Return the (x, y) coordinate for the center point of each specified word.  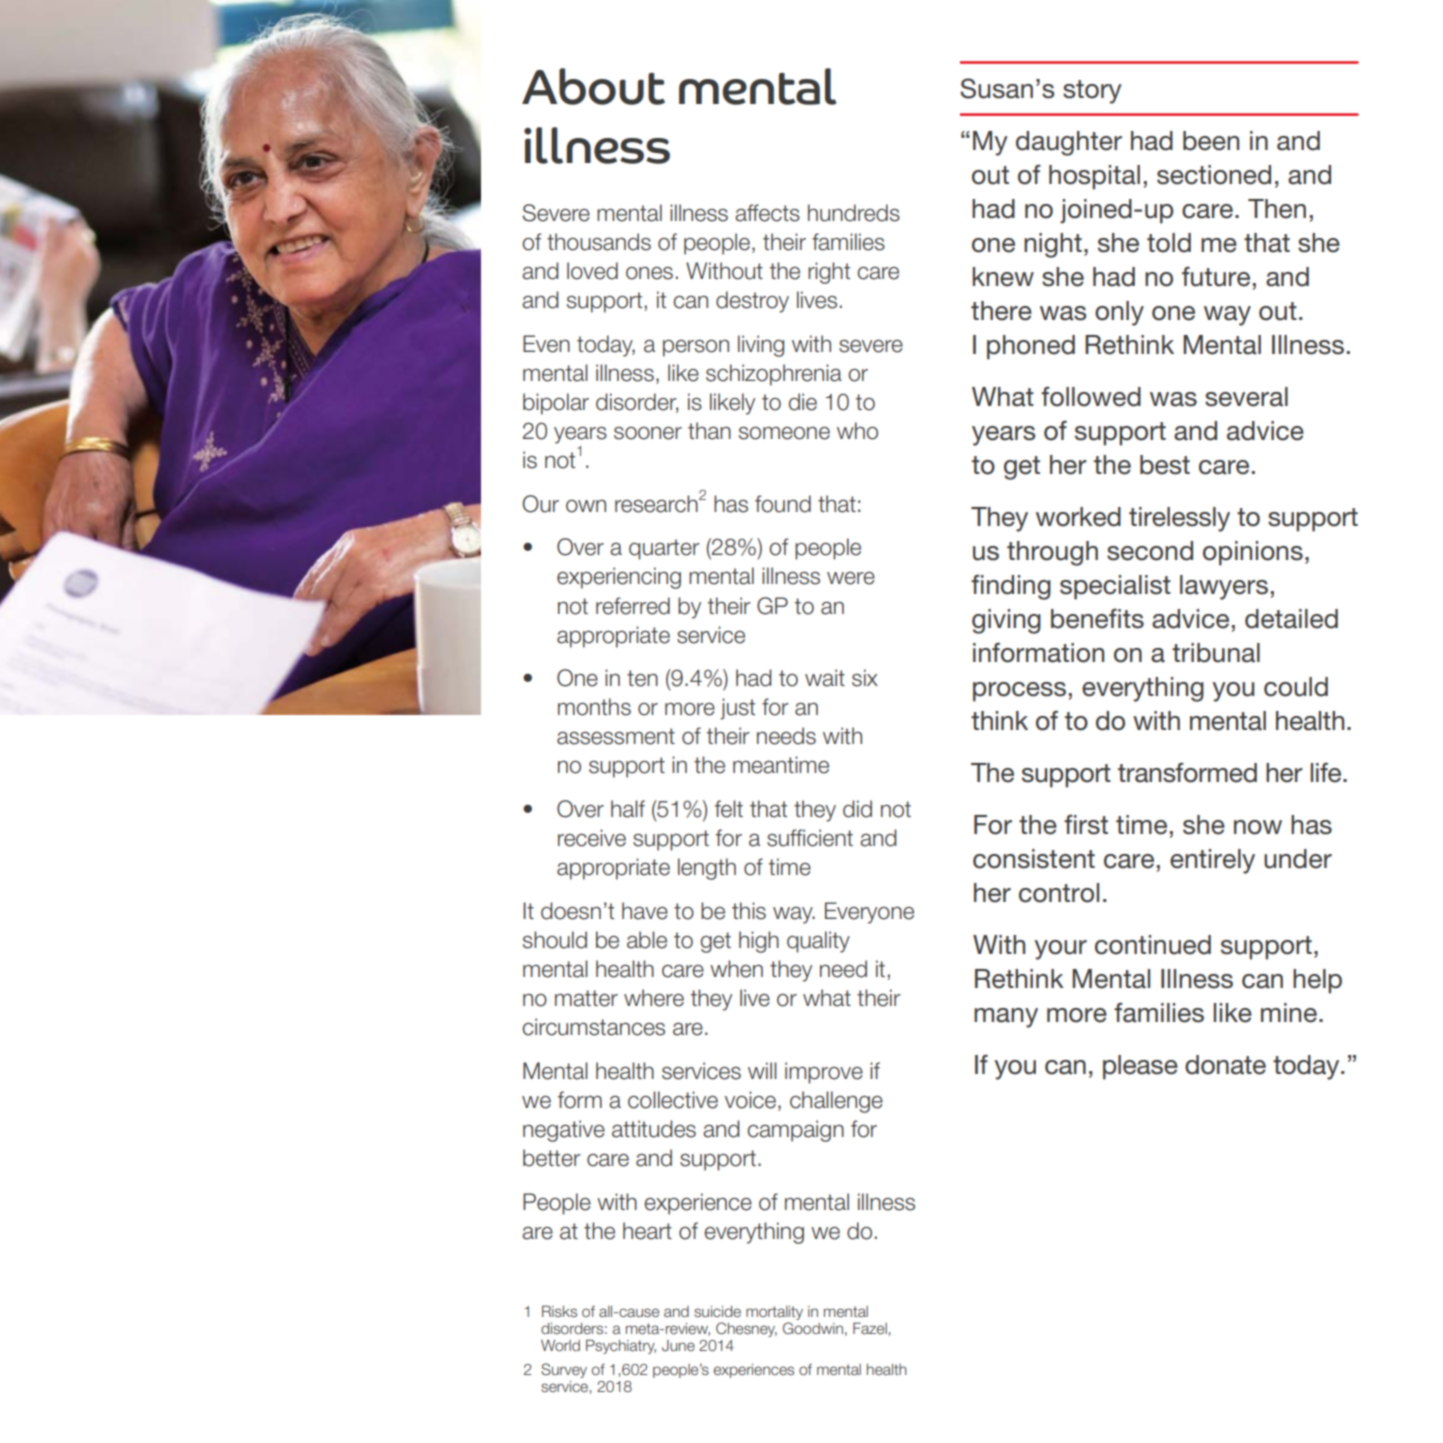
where (654, 998)
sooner (648, 433)
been (1211, 141)
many (1006, 1018)
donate (1225, 1065)
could (1296, 687)
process (1019, 692)
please (1140, 1067)
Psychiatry (621, 1346)
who (857, 431)
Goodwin (813, 1328)
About (593, 86)
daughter (1069, 143)
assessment (616, 736)
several (1246, 397)
